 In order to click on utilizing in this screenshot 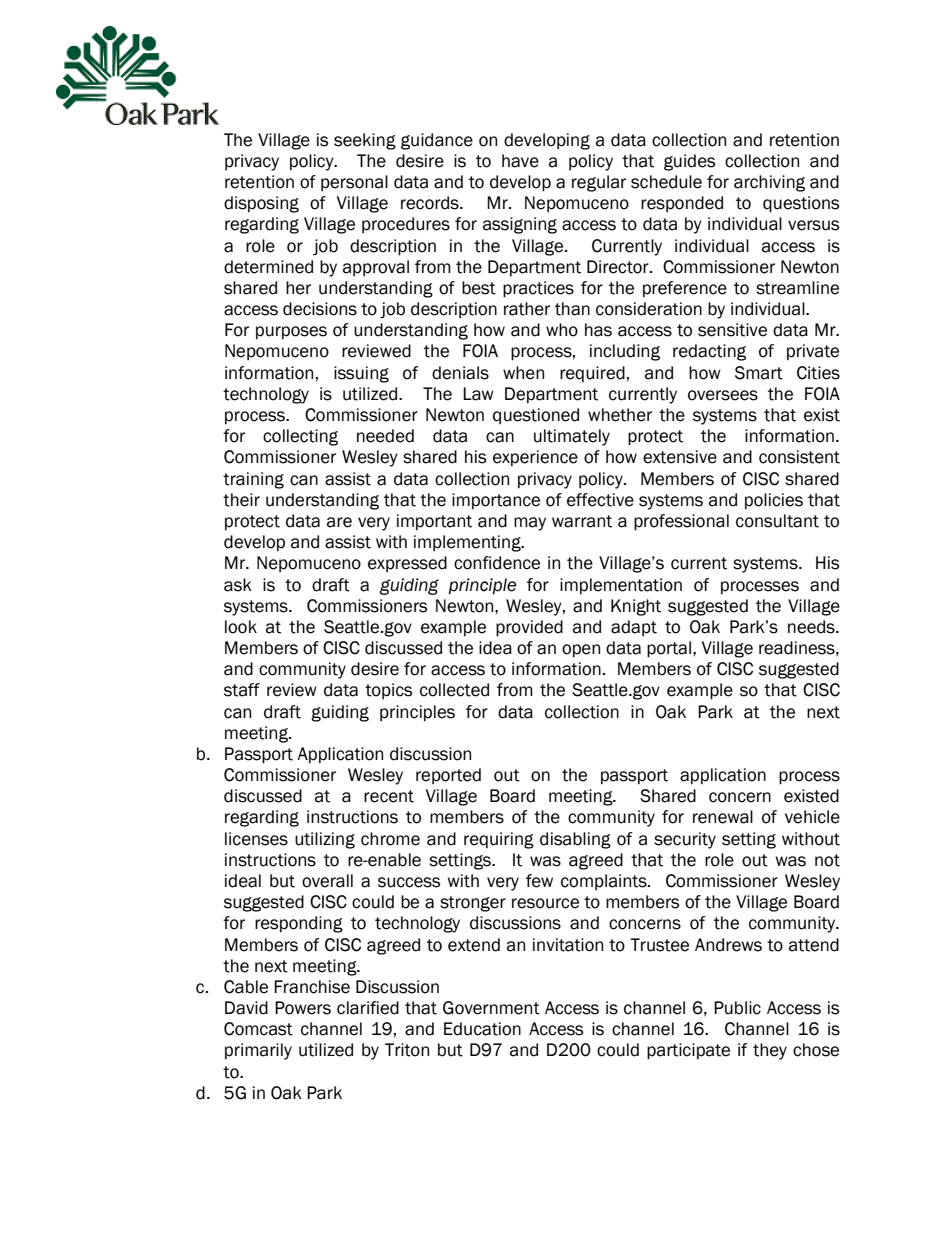, I will do `click(325, 840)`.
